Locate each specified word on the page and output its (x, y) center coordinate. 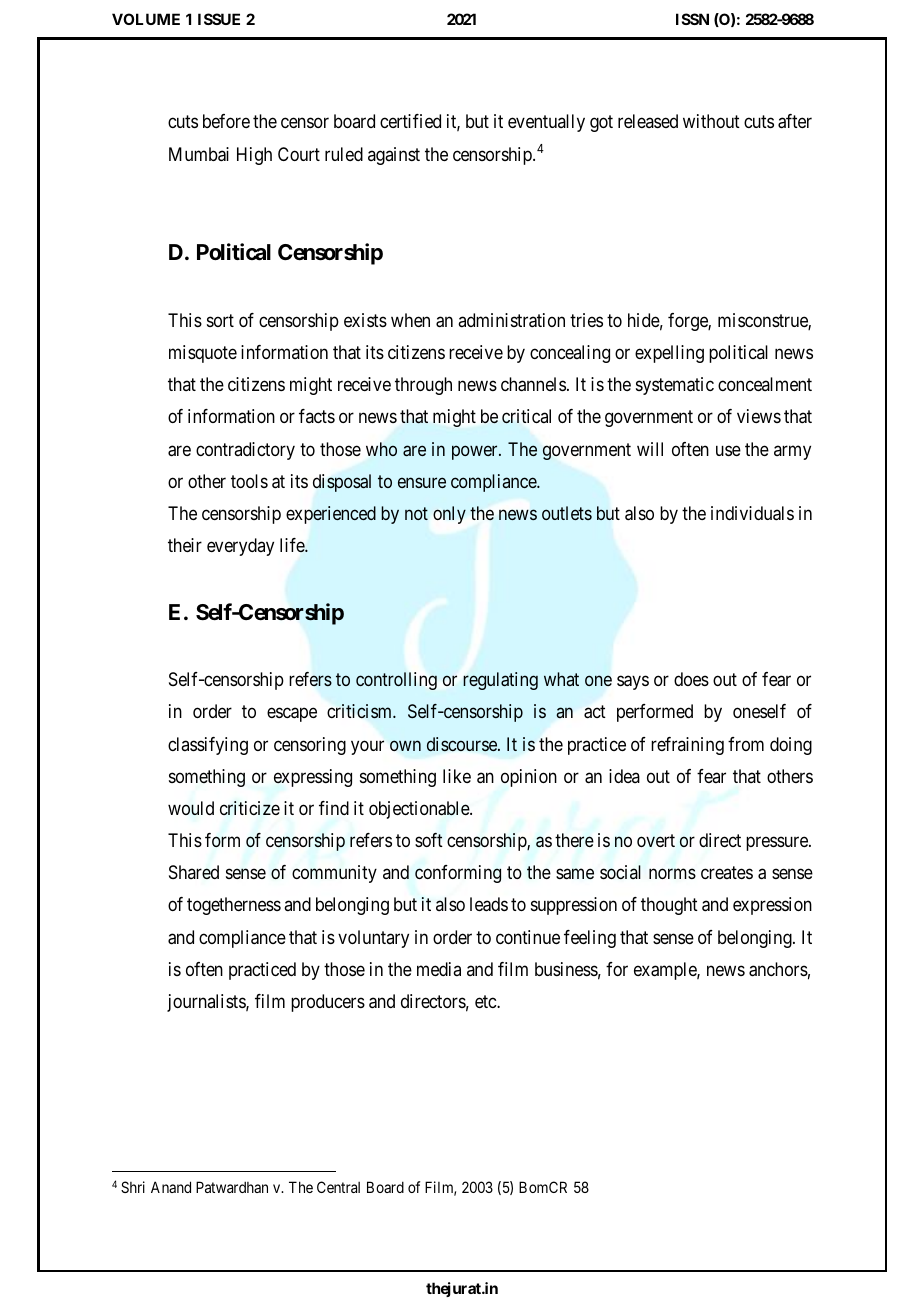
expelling (669, 354)
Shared (194, 872)
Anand (171, 1187)
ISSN (692, 19)
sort (220, 320)
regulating (500, 681)
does (691, 679)
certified (410, 121)
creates (727, 873)
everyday (240, 547)
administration (511, 320)
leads (489, 904)
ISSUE (219, 19)
